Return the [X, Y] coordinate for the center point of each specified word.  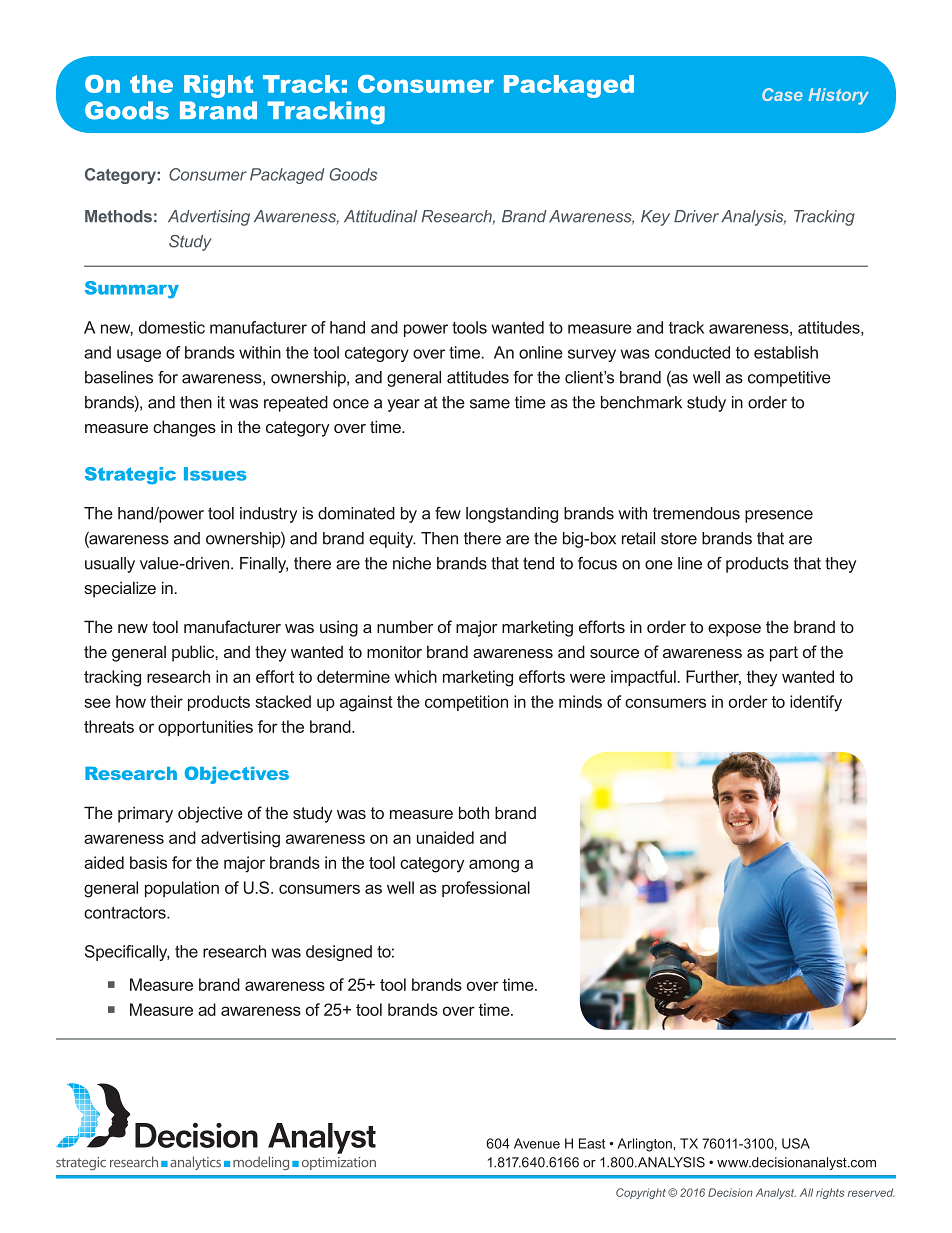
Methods [118, 216]
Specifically [127, 953]
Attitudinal [380, 216]
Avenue [537, 1143]
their [166, 701]
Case [782, 94]
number [405, 626]
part [784, 654]
